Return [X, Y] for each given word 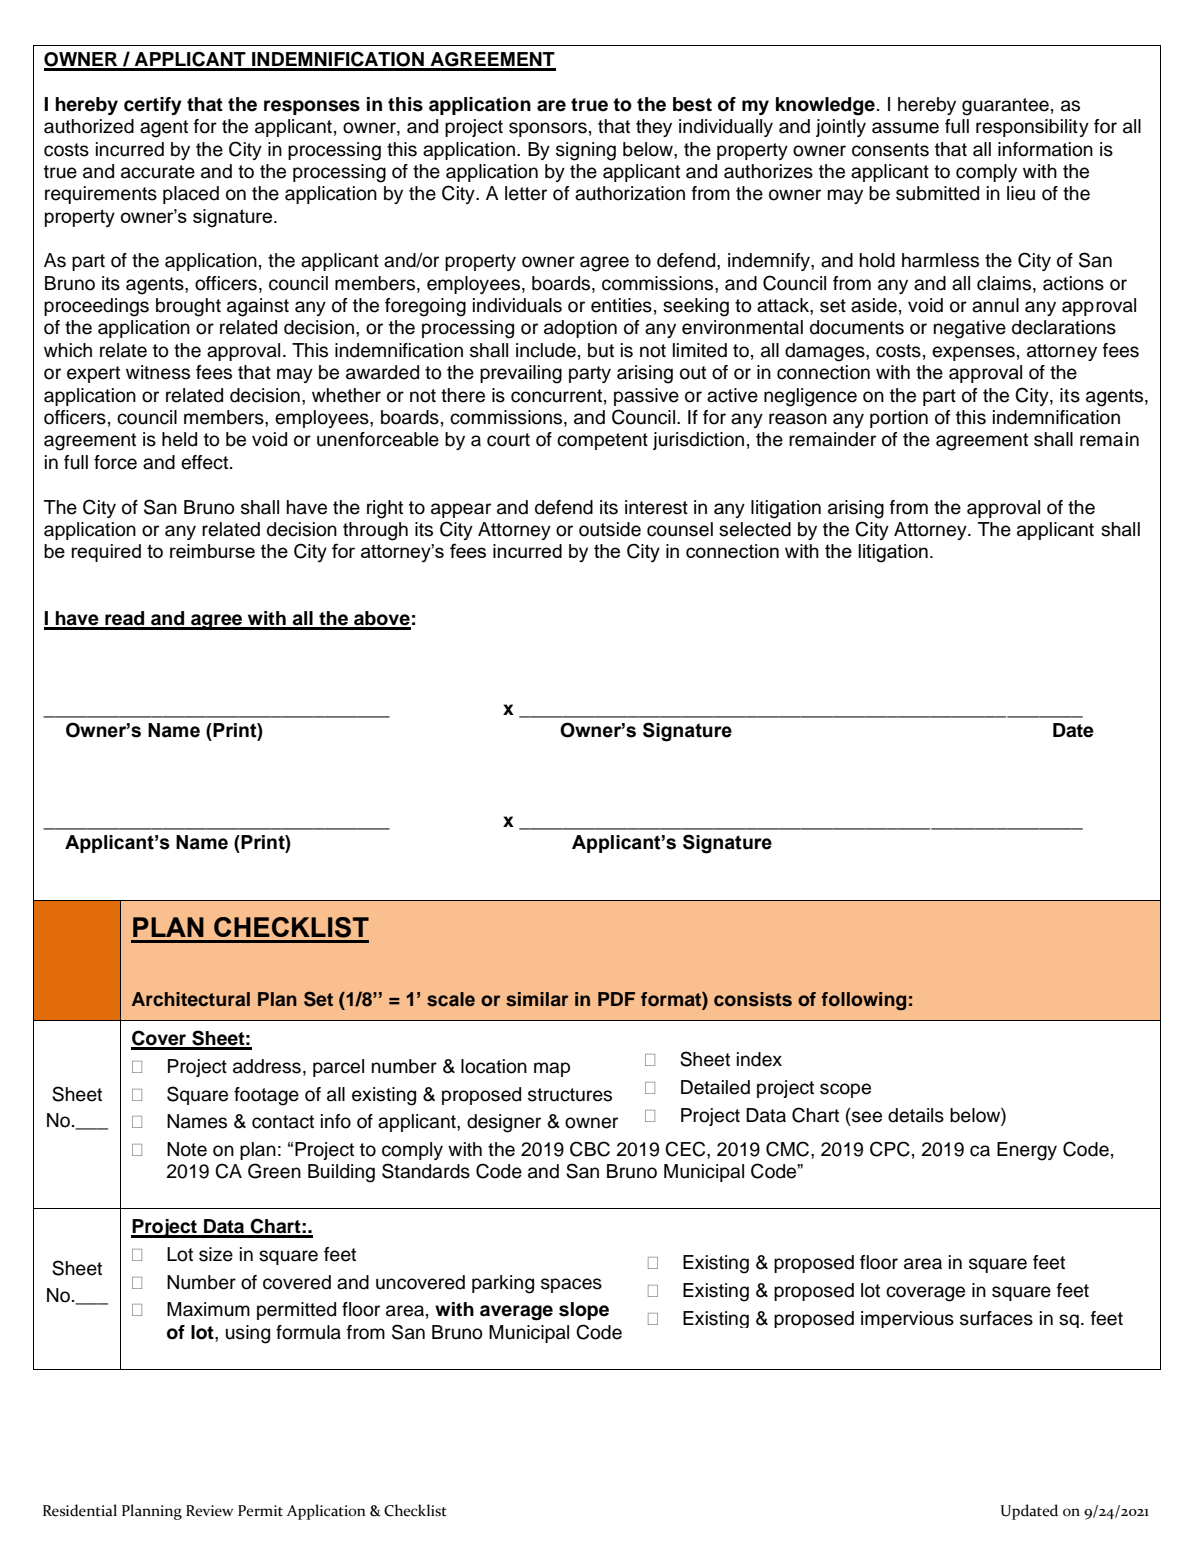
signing [586, 151]
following [864, 1001]
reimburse [212, 551]
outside [610, 529]
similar [537, 999]
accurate [158, 172]
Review [209, 1511]
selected [755, 529]
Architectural [191, 999]
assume [905, 128]
